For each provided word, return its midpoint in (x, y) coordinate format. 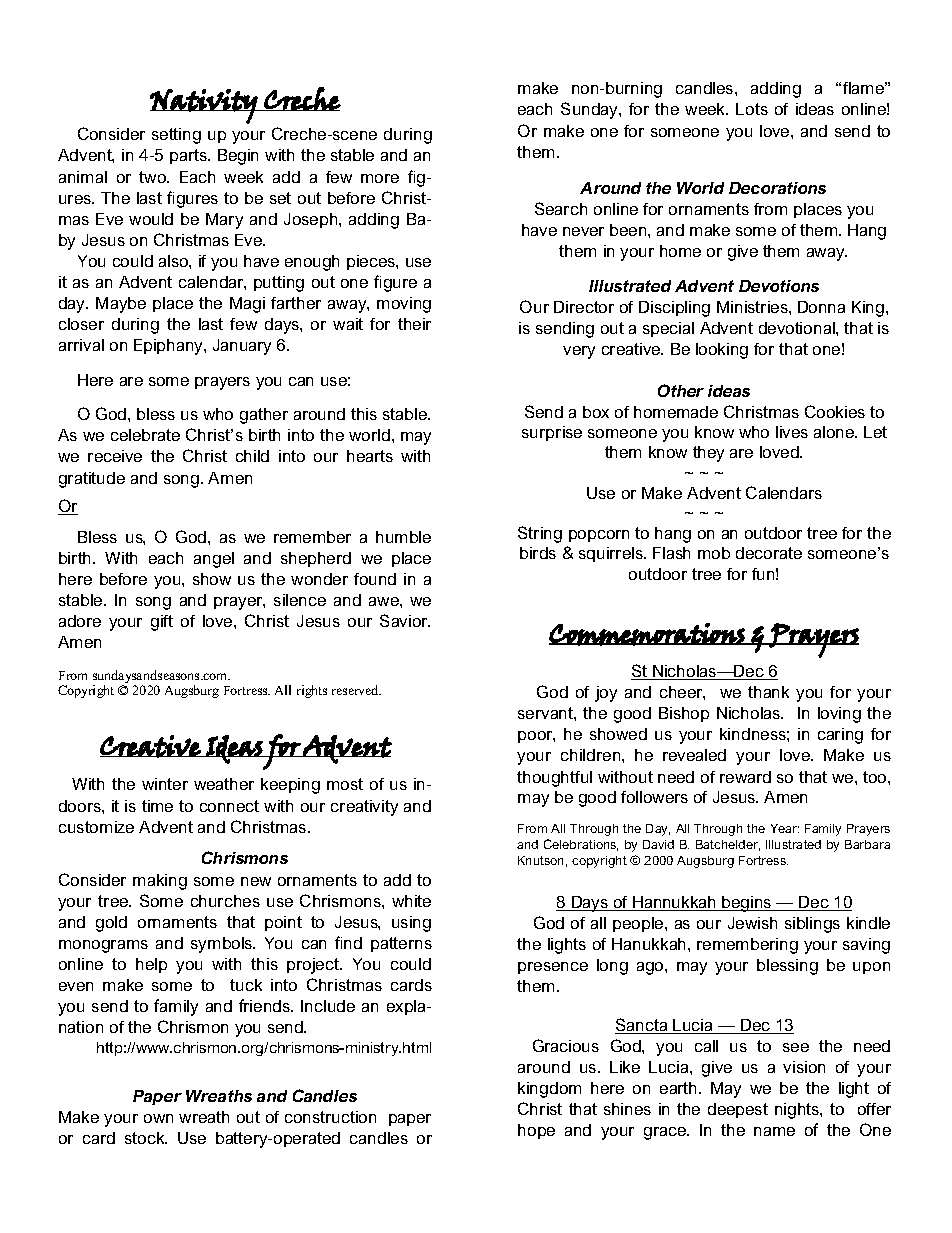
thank (768, 692)
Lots (752, 109)
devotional (798, 328)
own (158, 1118)
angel (214, 560)
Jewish (752, 923)
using (411, 924)
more (380, 178)
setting (176, 136)
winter (165, 784)
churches (225, 901)
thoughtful (554, 779)
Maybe (121, 305)
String (540, 534)
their (414, 324)
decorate (769, 553)
